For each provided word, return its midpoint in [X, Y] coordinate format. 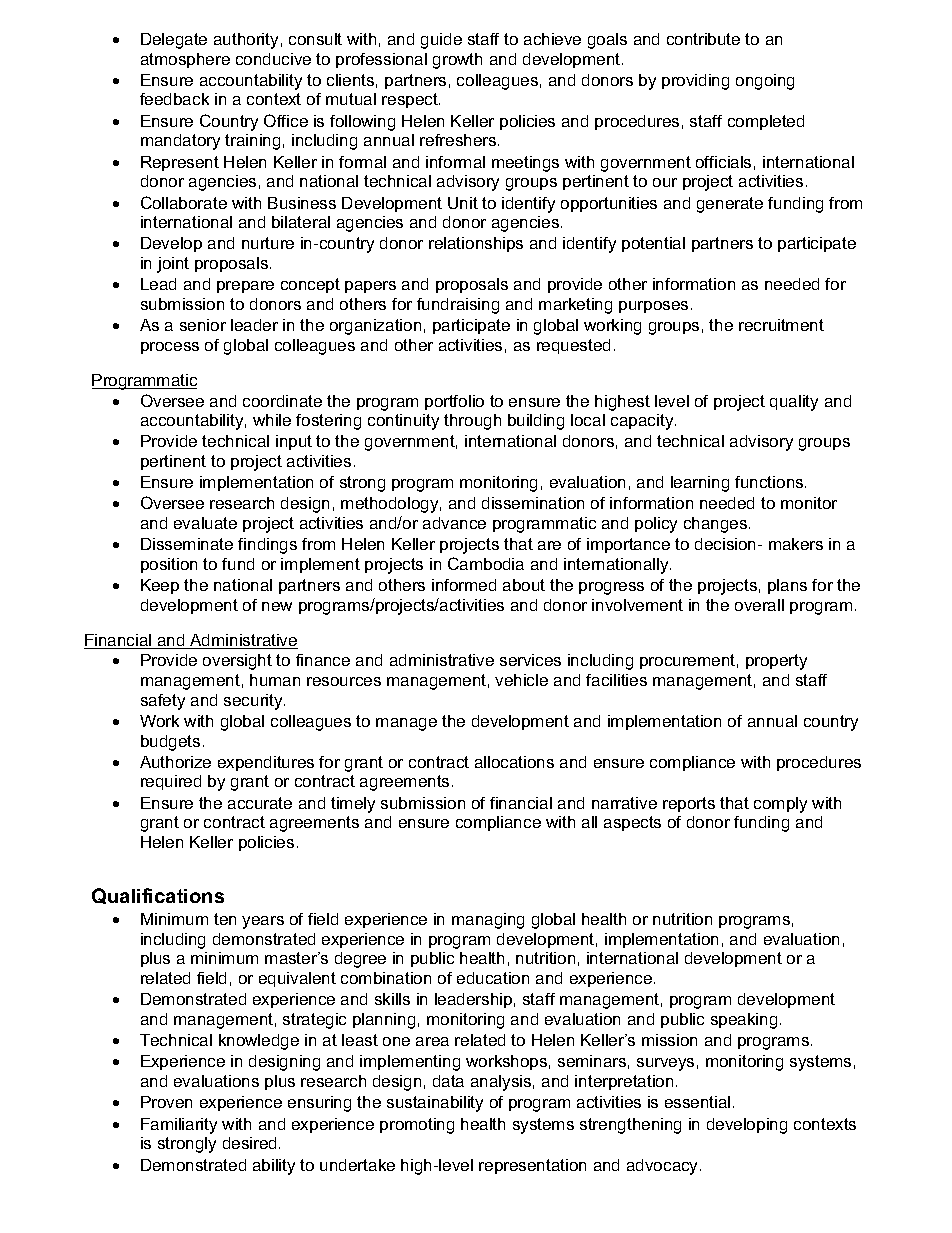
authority [246, 41]
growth [457, 61]
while [272, 420]
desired [249, 1143]
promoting [417, 1126]
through [472, 422]
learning [700, 484]
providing [695, 82]
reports [689, 804]
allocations [514, 762]
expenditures [266, 763]
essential [697, 1102]
